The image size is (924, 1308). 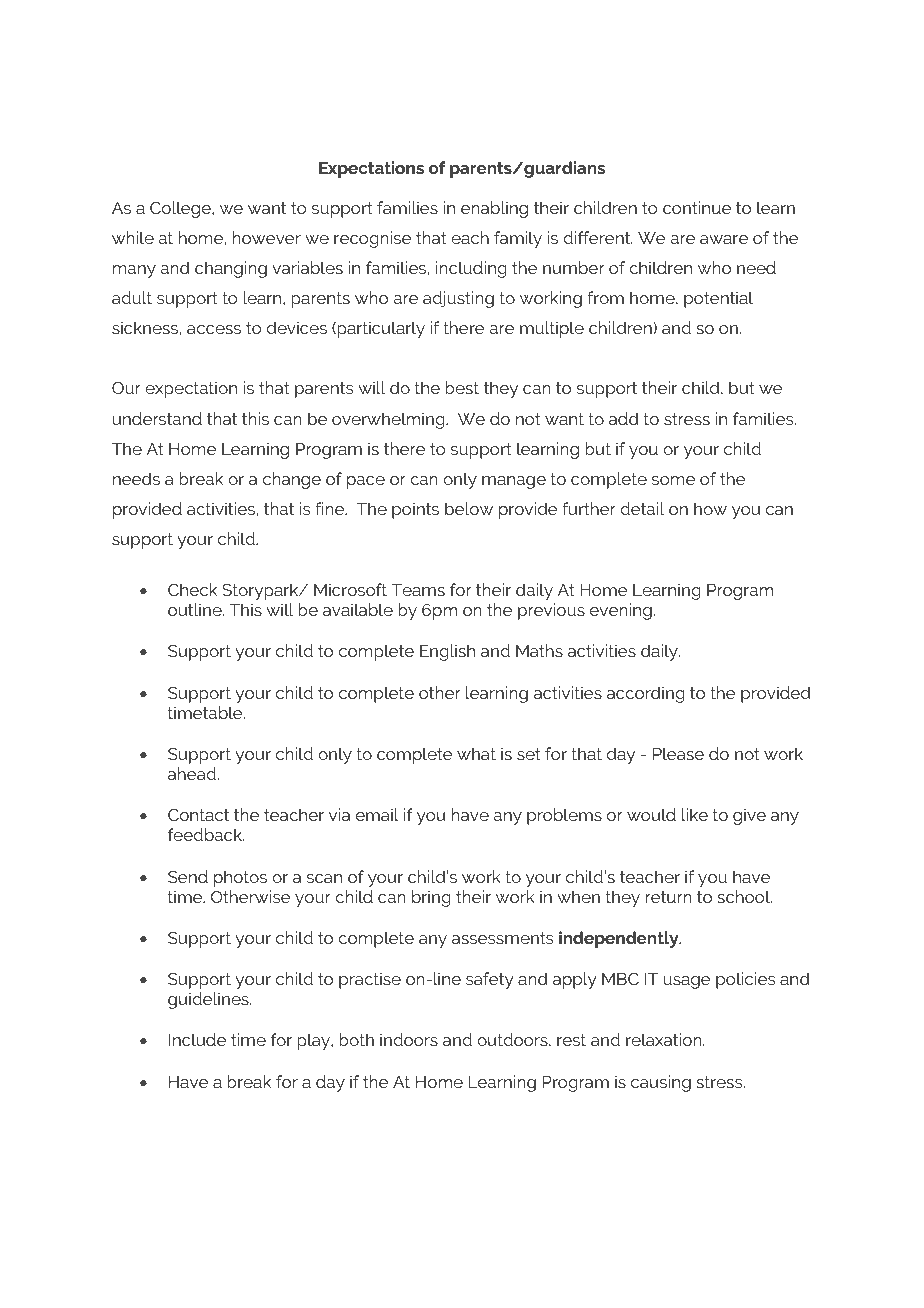 What do you see at coordinates (673, 480) in the page?
I see `some` at bounding box center [673, 480].
